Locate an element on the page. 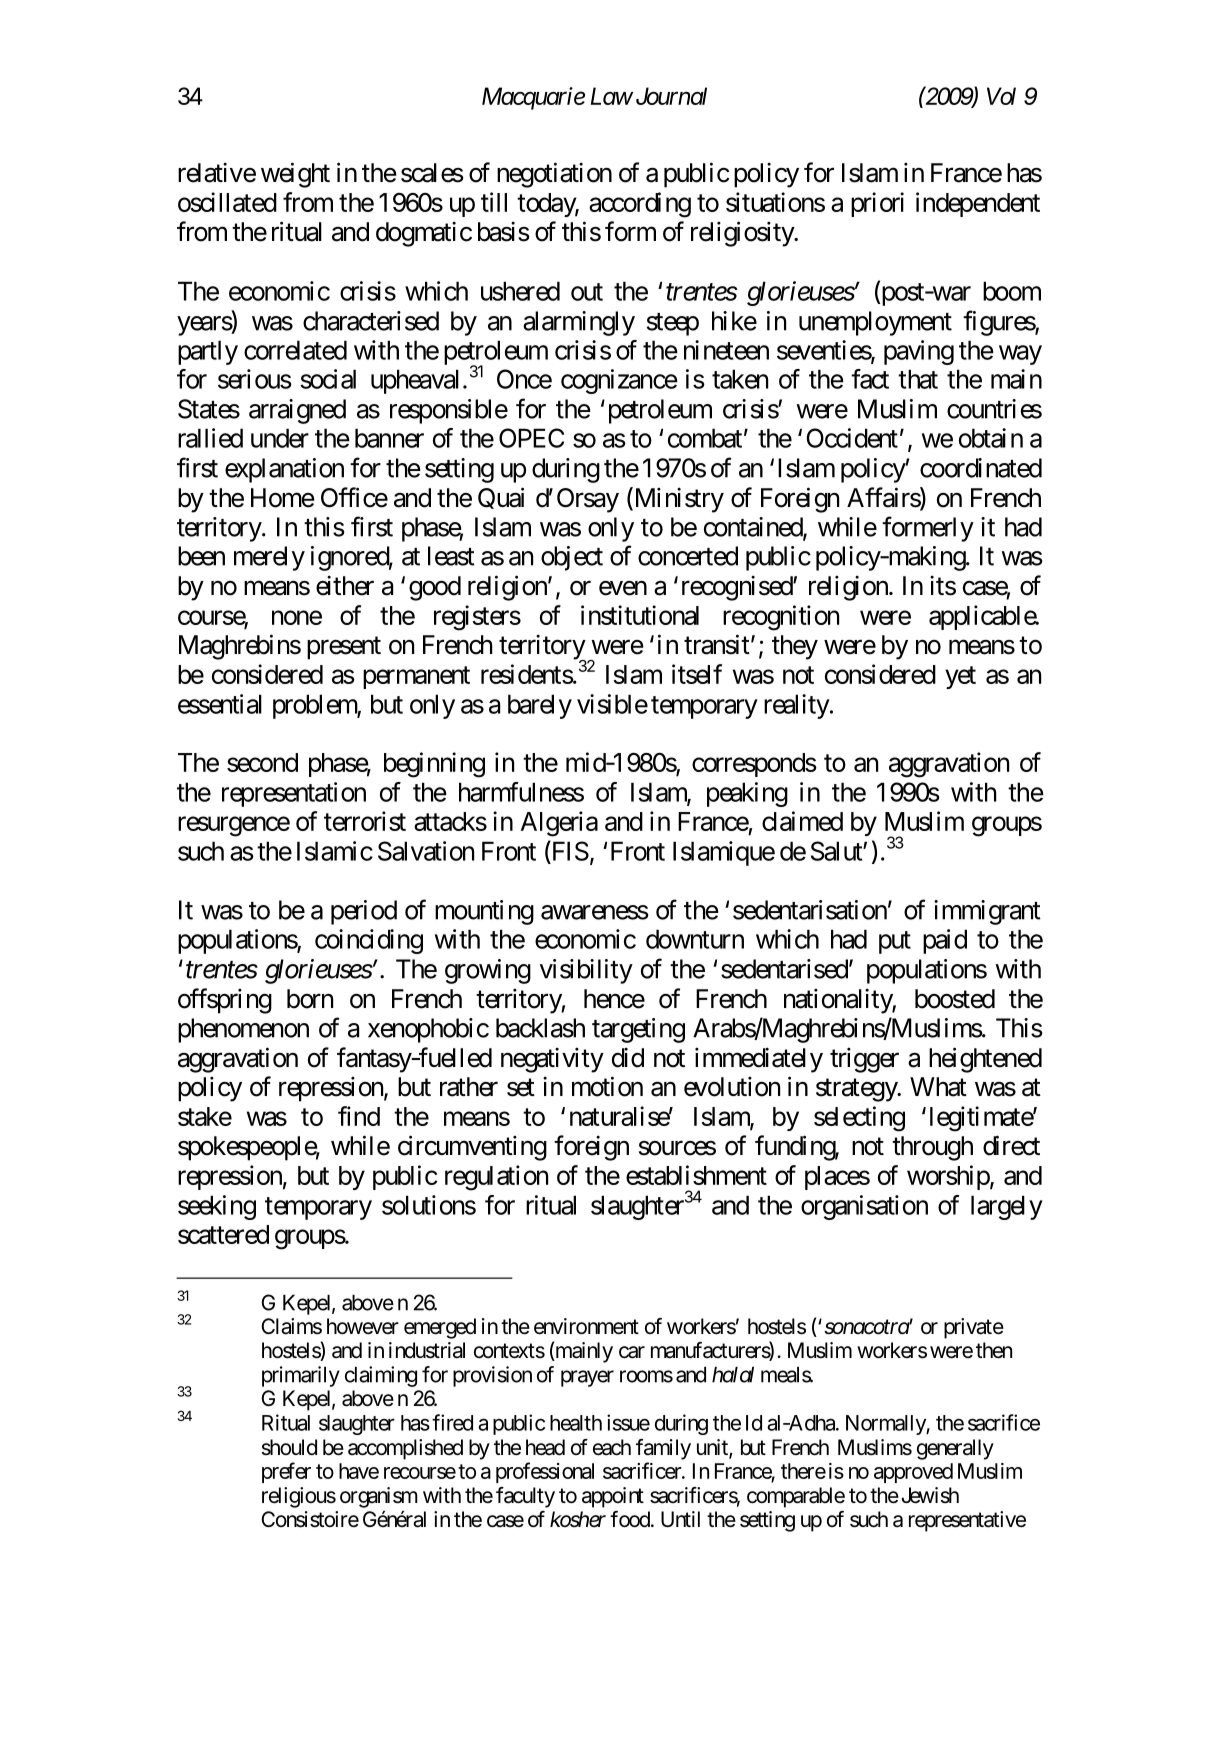  Algeria is located at coordinates (559, 824).
